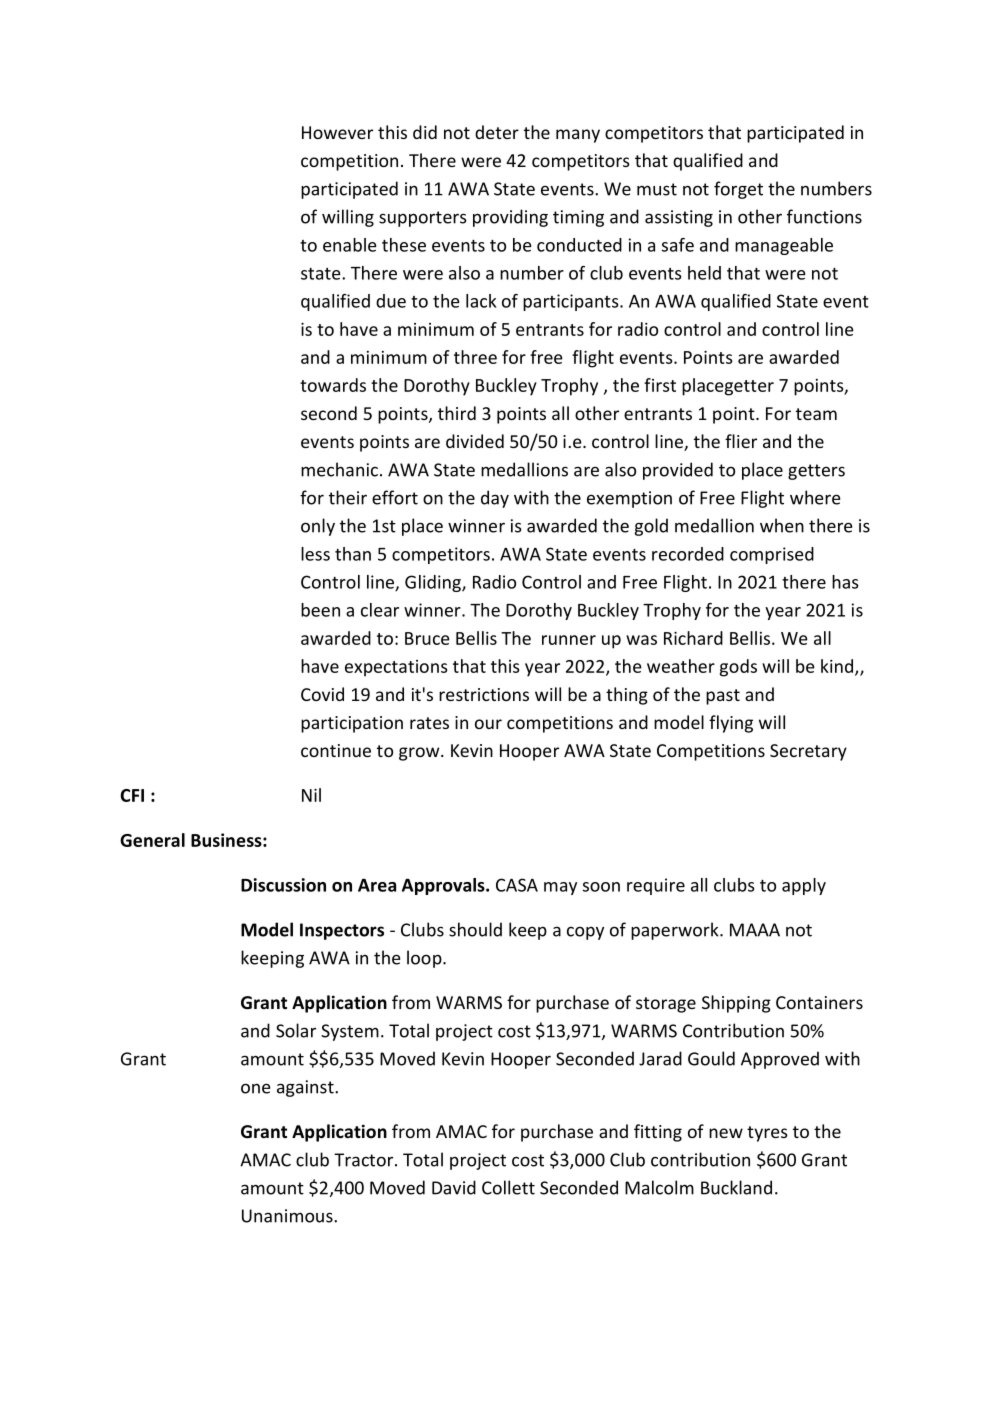  Describe the element at coordinates (736, 1187) in the screenshot. I see `Buckland` at that location.
